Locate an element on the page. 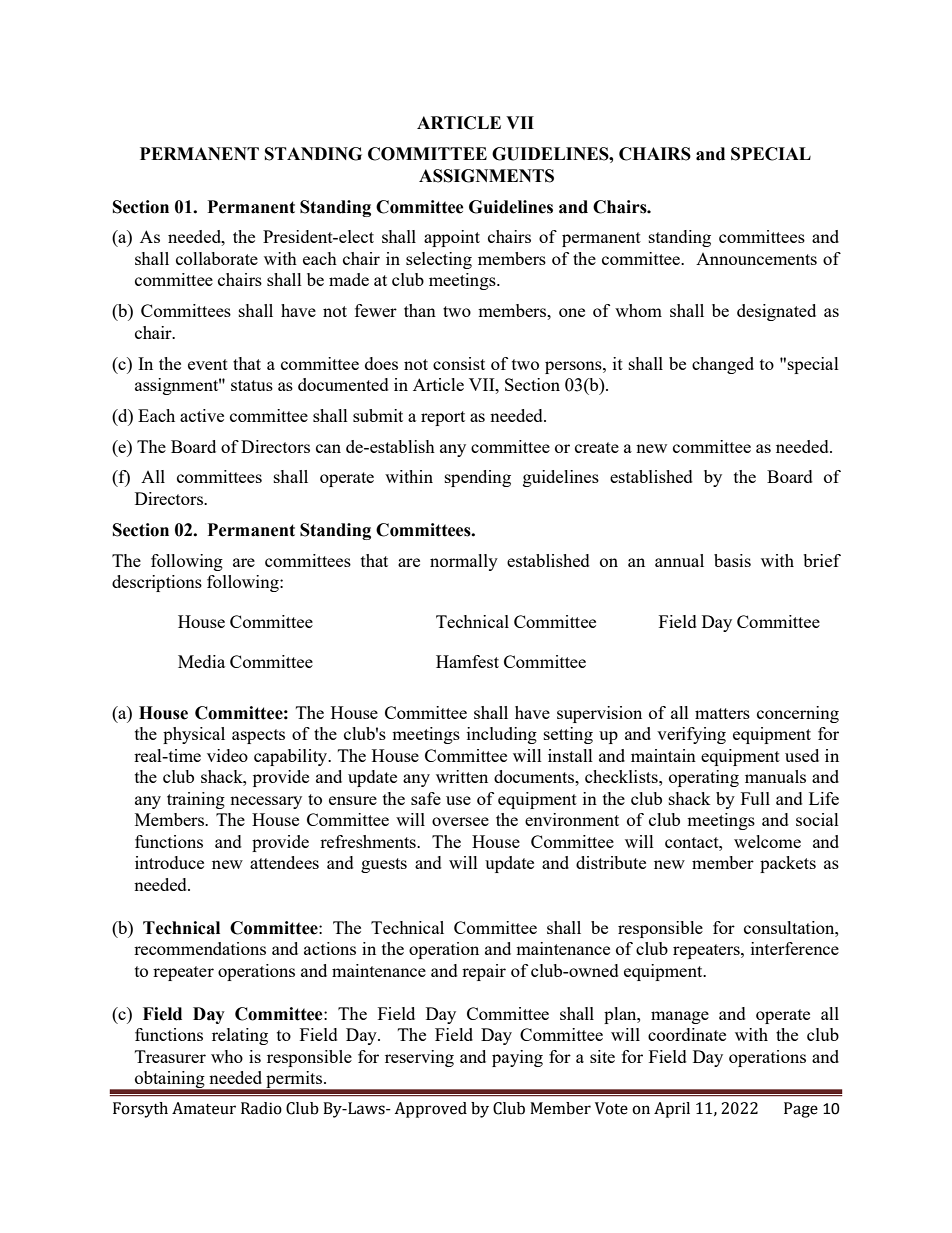  Announcements is located at coordinates (756, 259).
